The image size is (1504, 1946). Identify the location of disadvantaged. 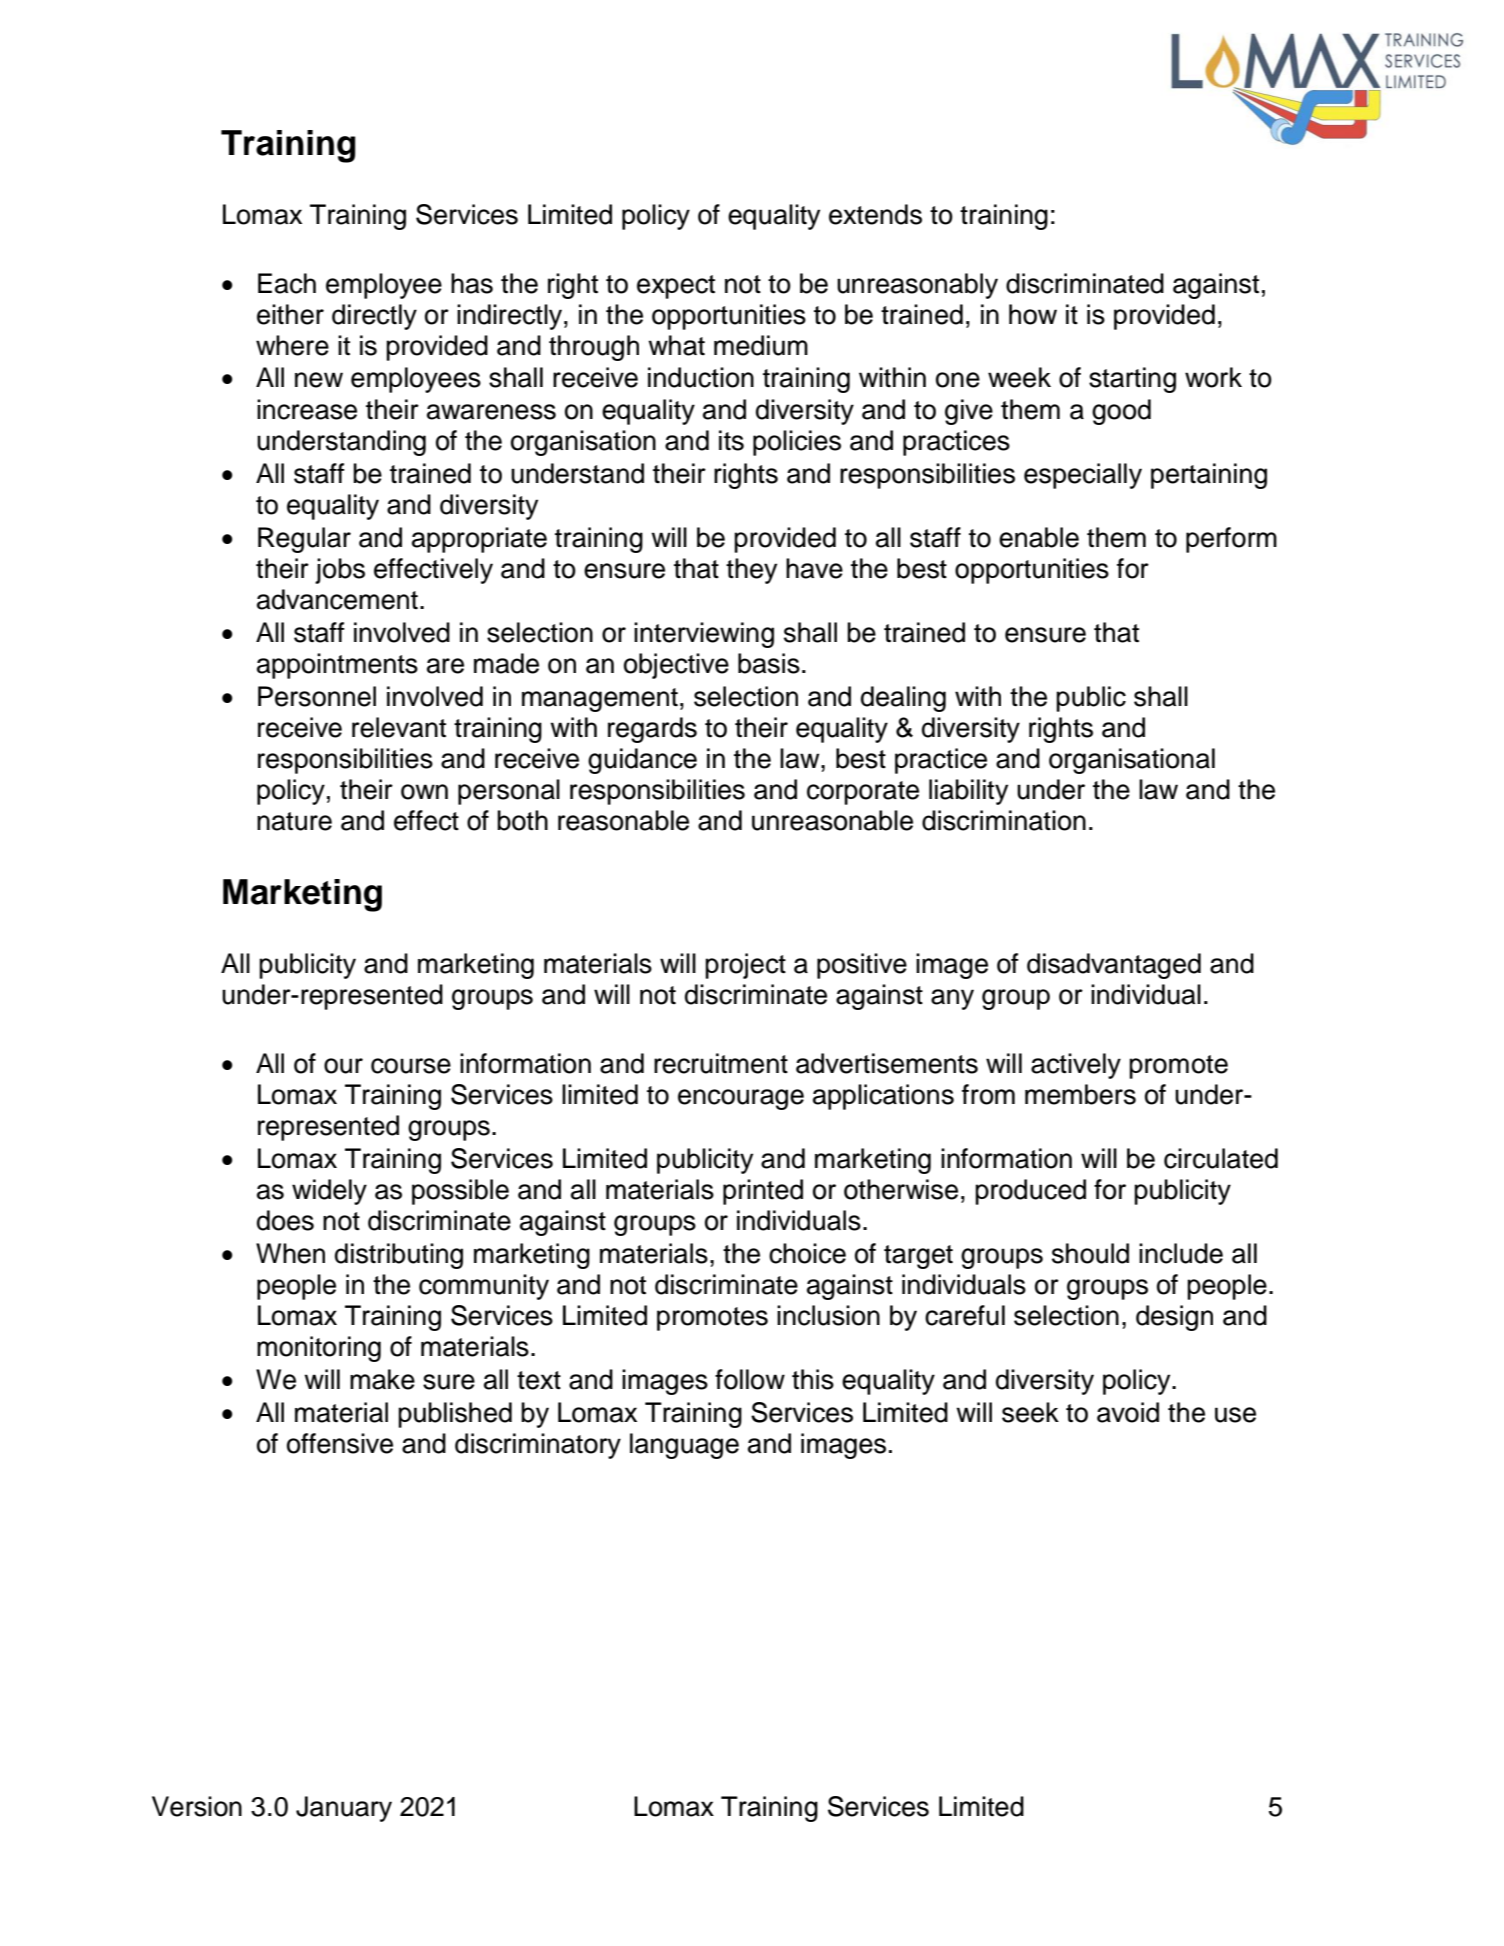
(1114, 966).
